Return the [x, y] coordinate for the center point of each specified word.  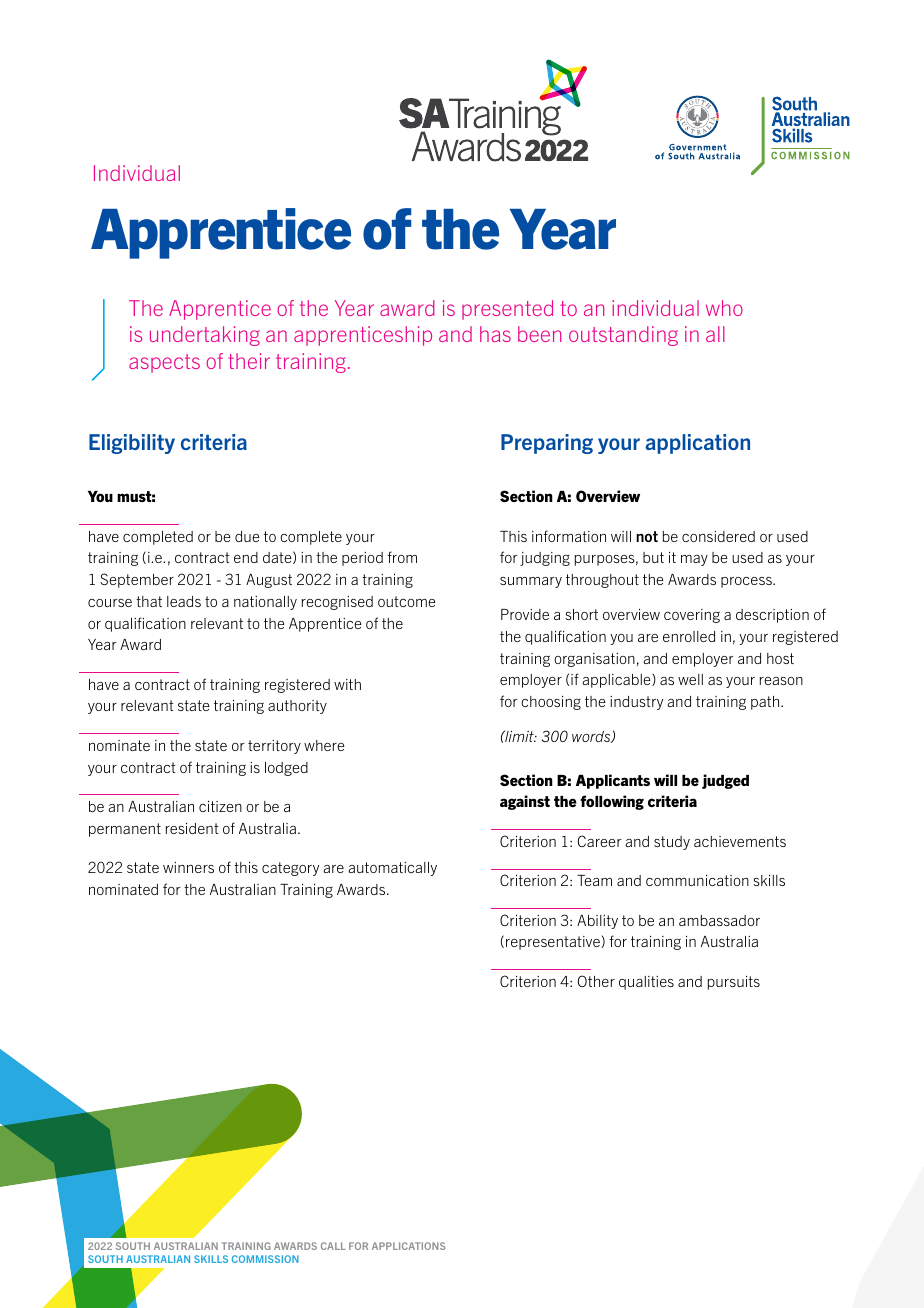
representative [554, 943]
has [495, 334]
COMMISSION [265, 1259]
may [694, 560]
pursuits [734, 983]
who [724, 308]
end [246, 557]
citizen [220, 806]
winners [188, 867]
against [525, 802]
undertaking [205, 336]
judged [725, 781]
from [402, 557]
